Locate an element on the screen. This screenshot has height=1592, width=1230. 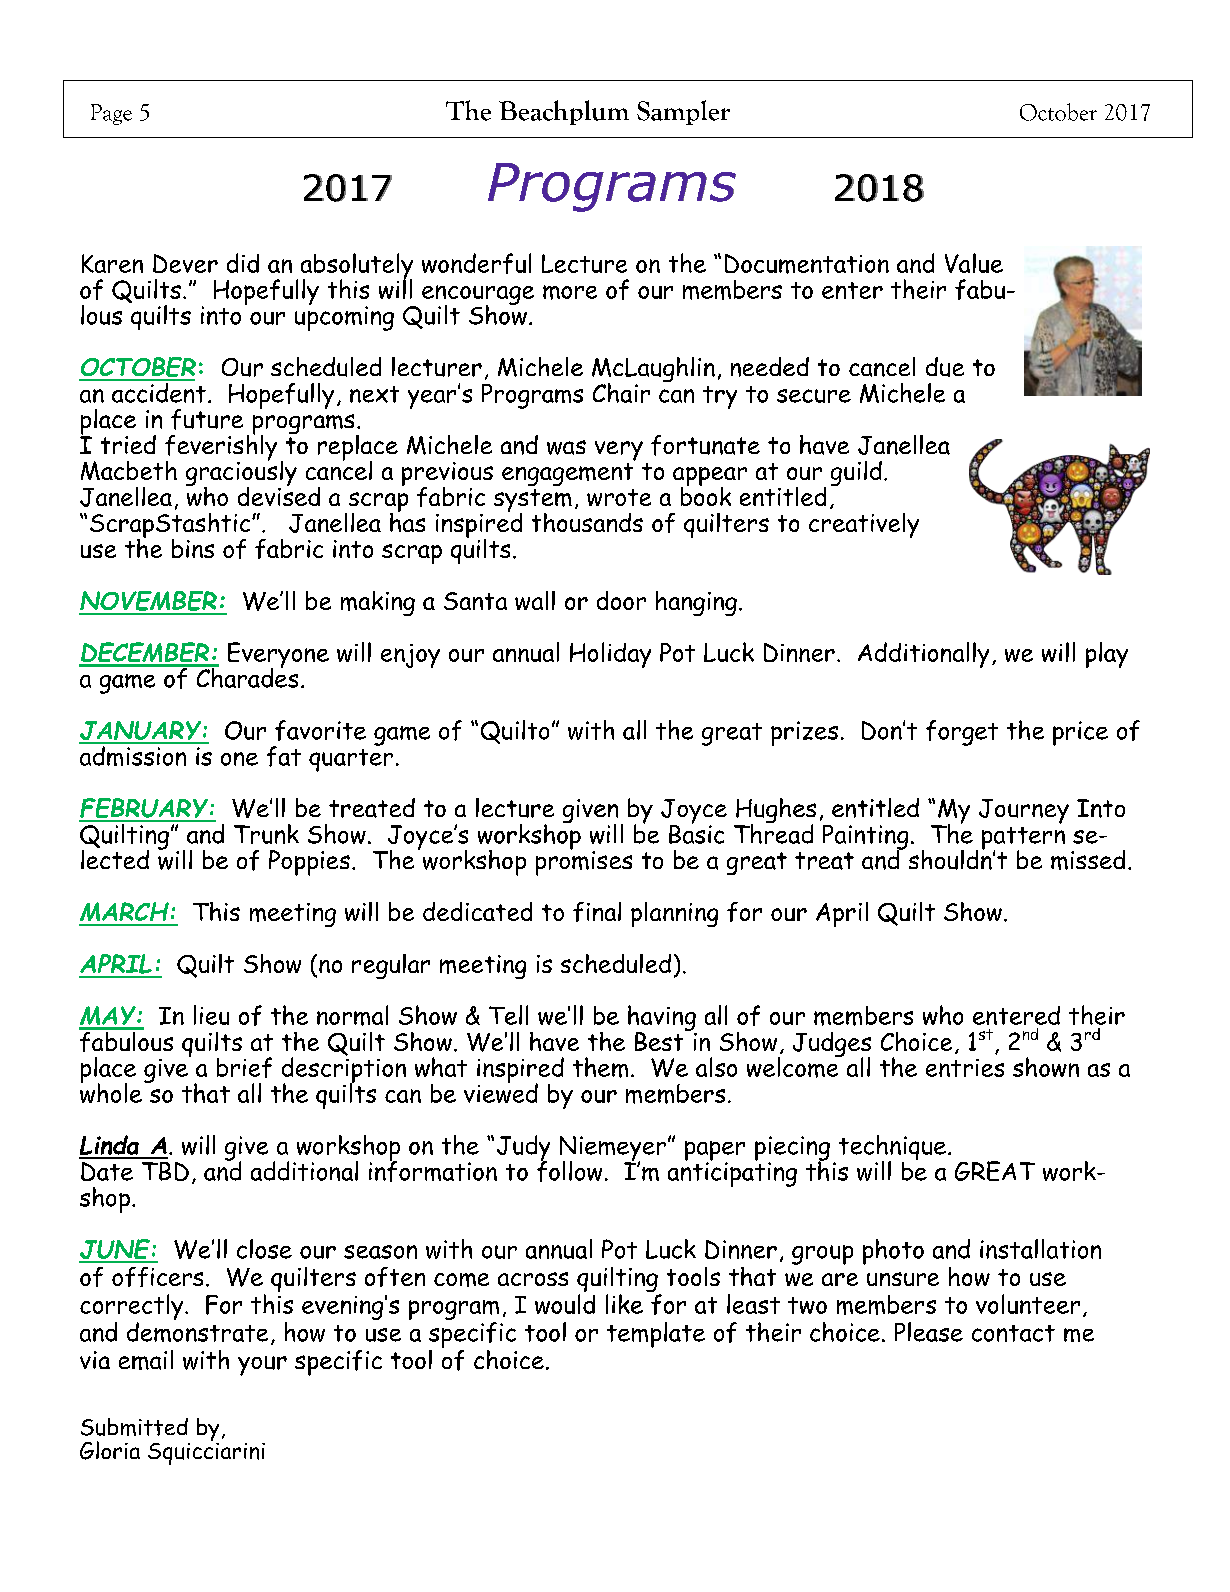
brief is located at coordinates (244, 1067).
